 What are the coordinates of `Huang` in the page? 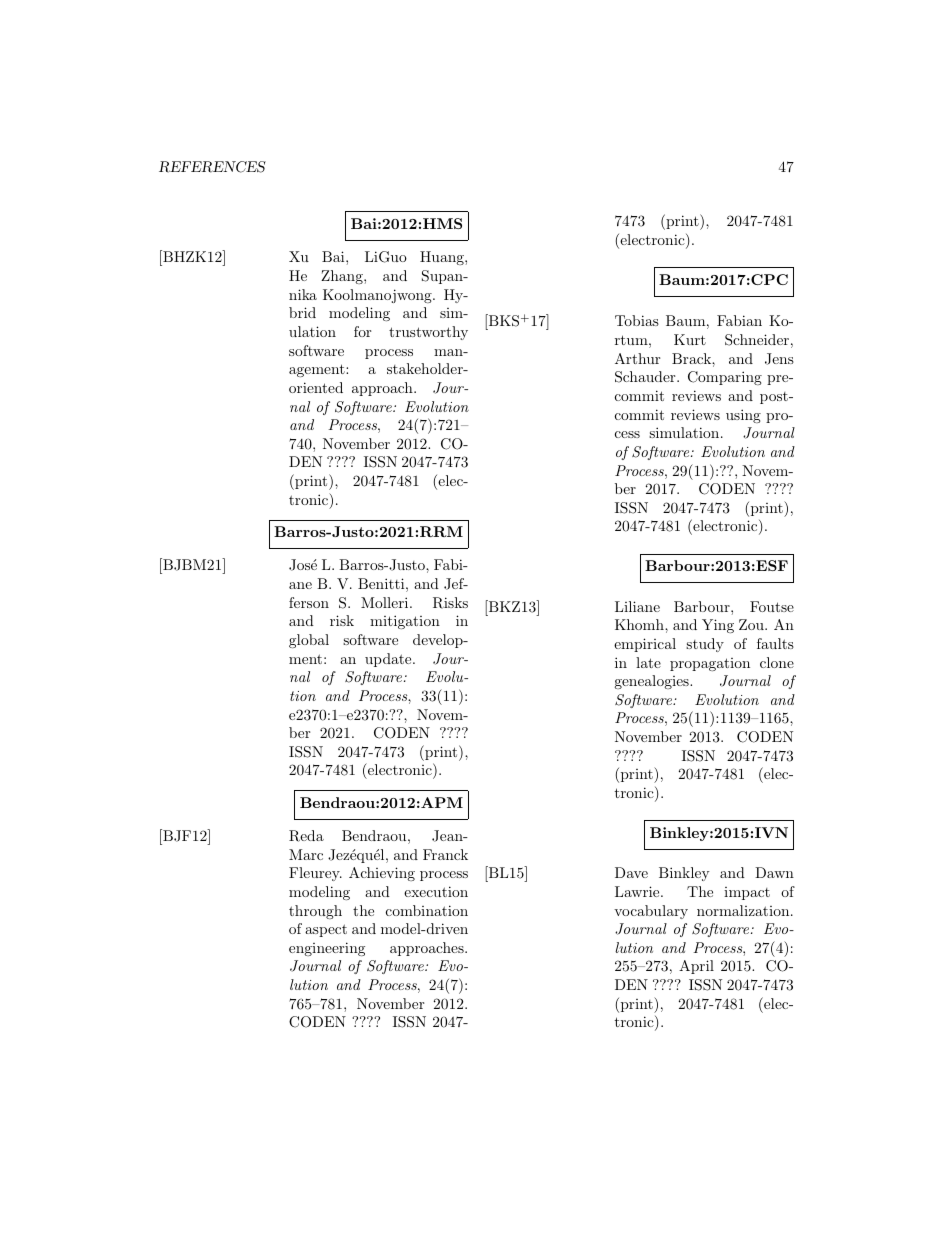 It's located at (443, 258).
